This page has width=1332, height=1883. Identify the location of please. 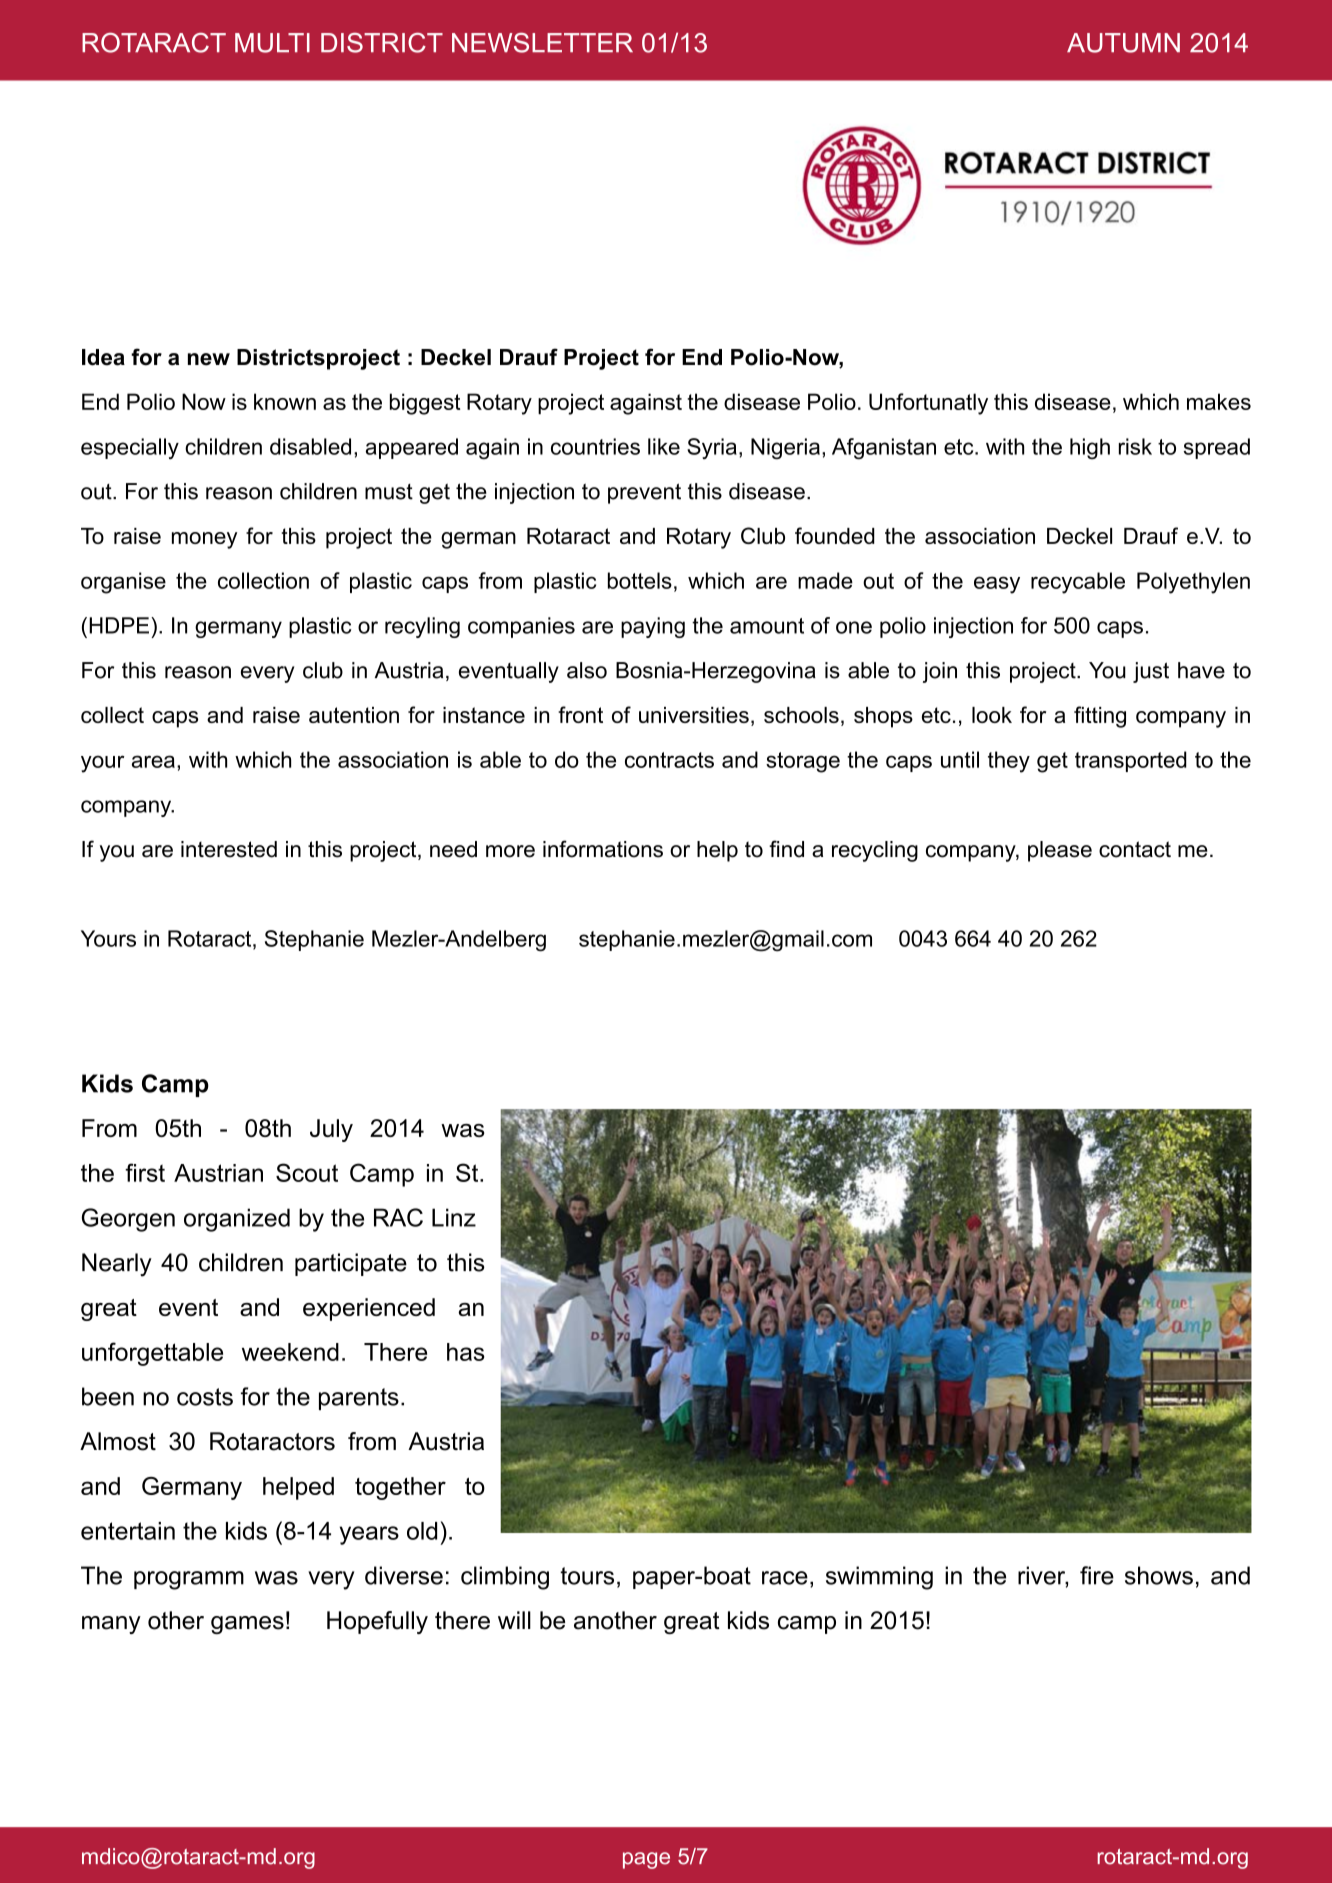
(1060, 851).
